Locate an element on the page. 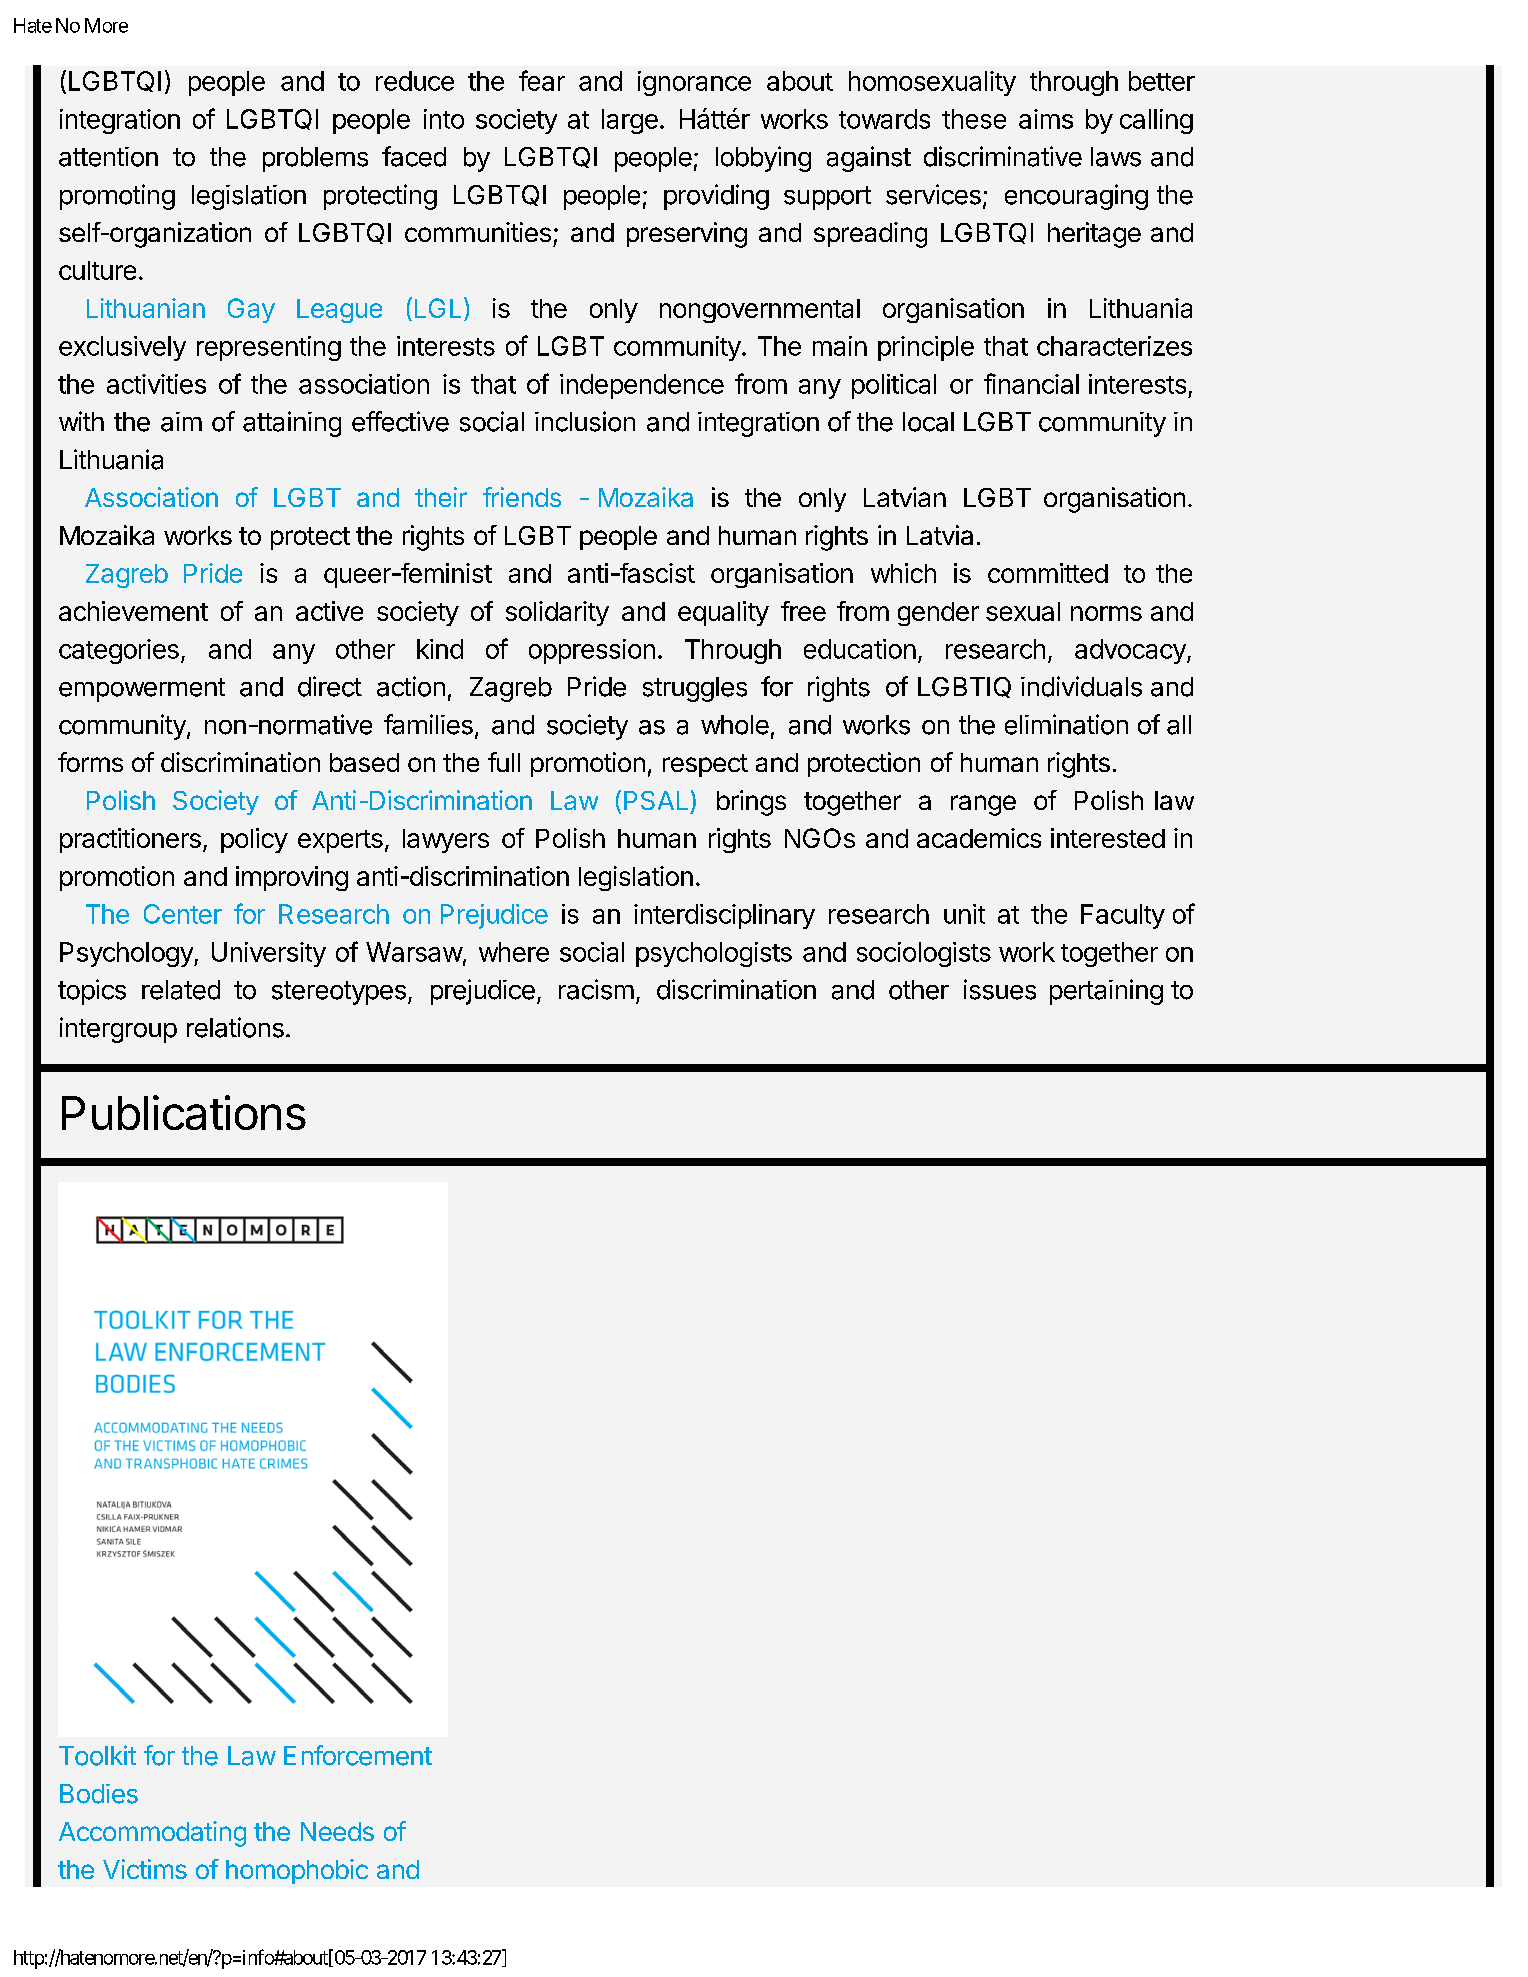 This document has width=1528, height=1977. attention is located at coordinates (108, 157).
